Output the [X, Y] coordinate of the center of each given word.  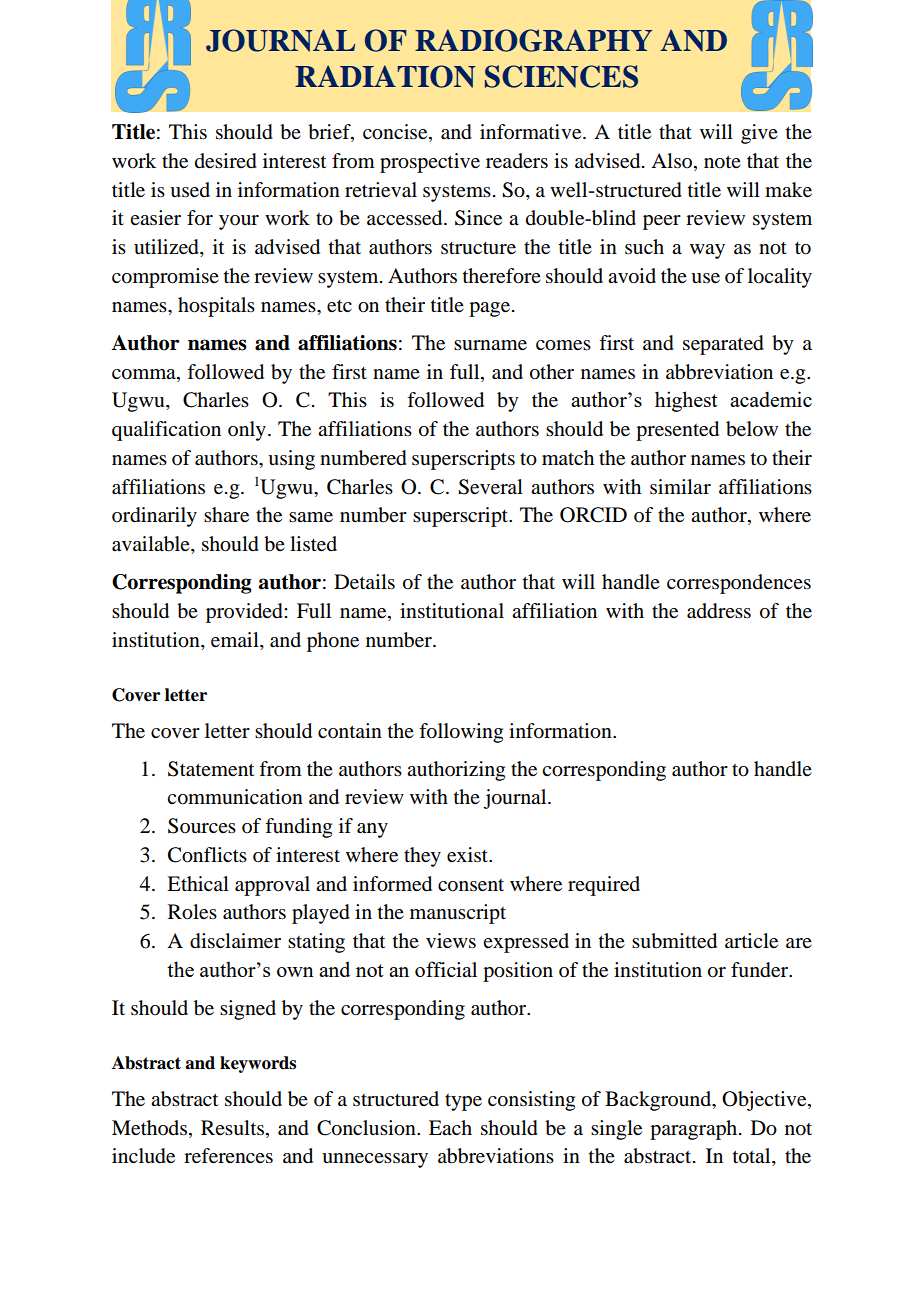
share [226, 515]
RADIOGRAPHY [533, 40]
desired [226, 161]
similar [680, 486]
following [461, 733]
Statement [211, 769]
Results [232, 1128]
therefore [502, 276]
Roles [192, 912]
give [759, 134]
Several [490, 487]
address [719, 611]
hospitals [216, 307]
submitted [674, 941]
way [707, 251]
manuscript [458, 914]
